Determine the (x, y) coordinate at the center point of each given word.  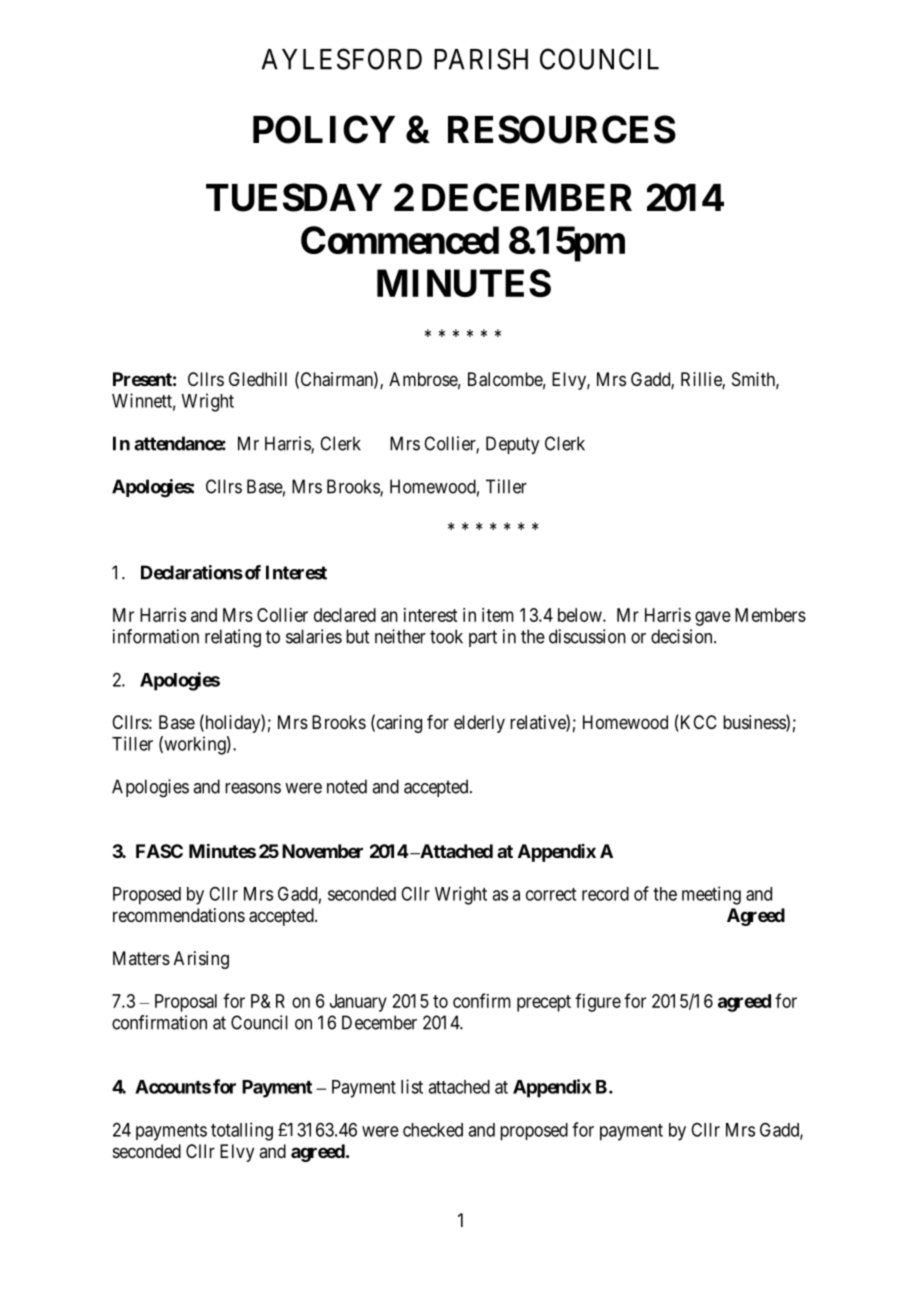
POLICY (324, 129)
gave (713, 618)
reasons (253, 788)
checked (433, 1130)
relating (233, 638)
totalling (242, 1131)
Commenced (400, 240)
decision (683, 636)
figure (598, 1002)
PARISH (481, 59)
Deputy (512, 445)
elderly (479, 724)
